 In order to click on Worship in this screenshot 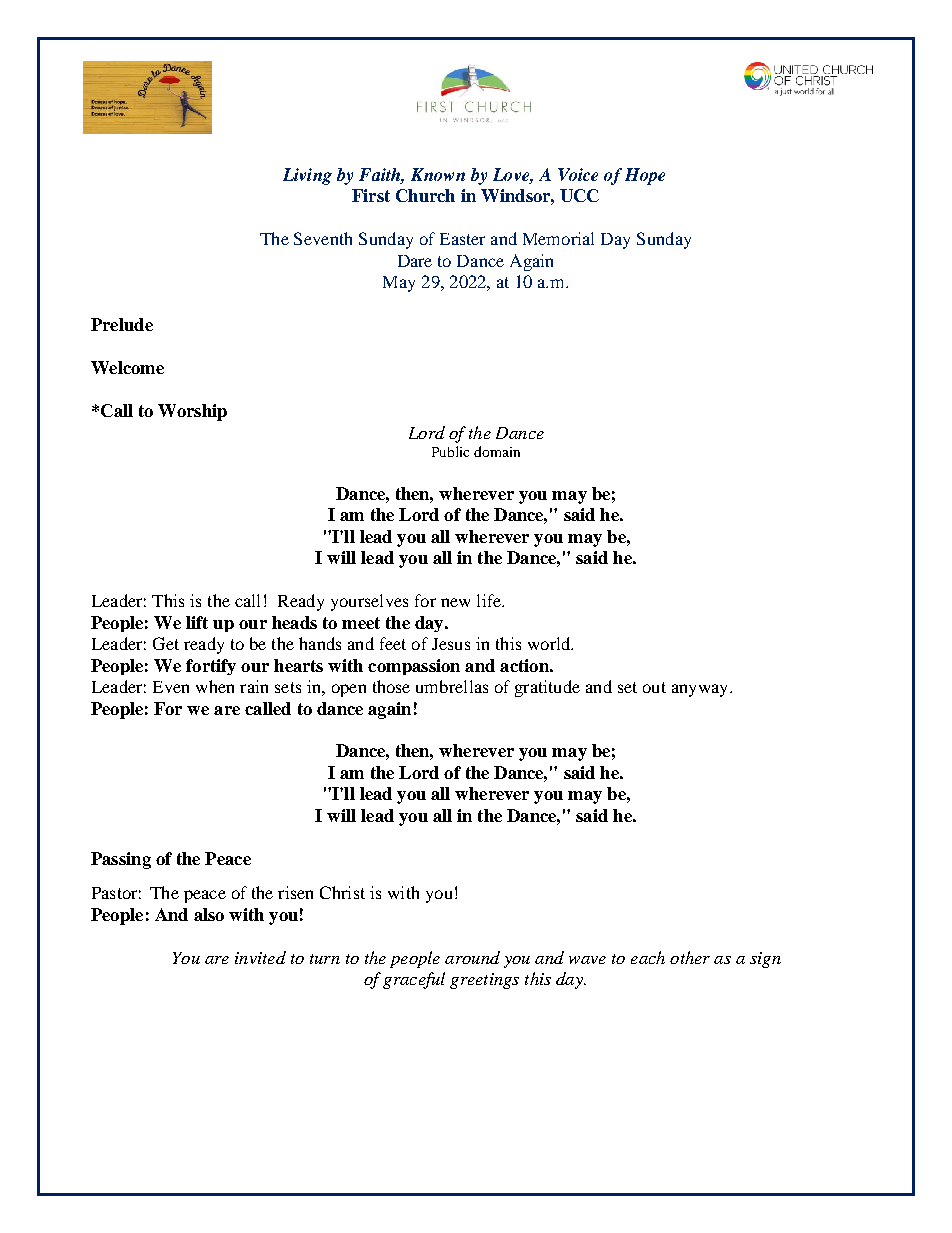, I will do `click(192, 412)`.
